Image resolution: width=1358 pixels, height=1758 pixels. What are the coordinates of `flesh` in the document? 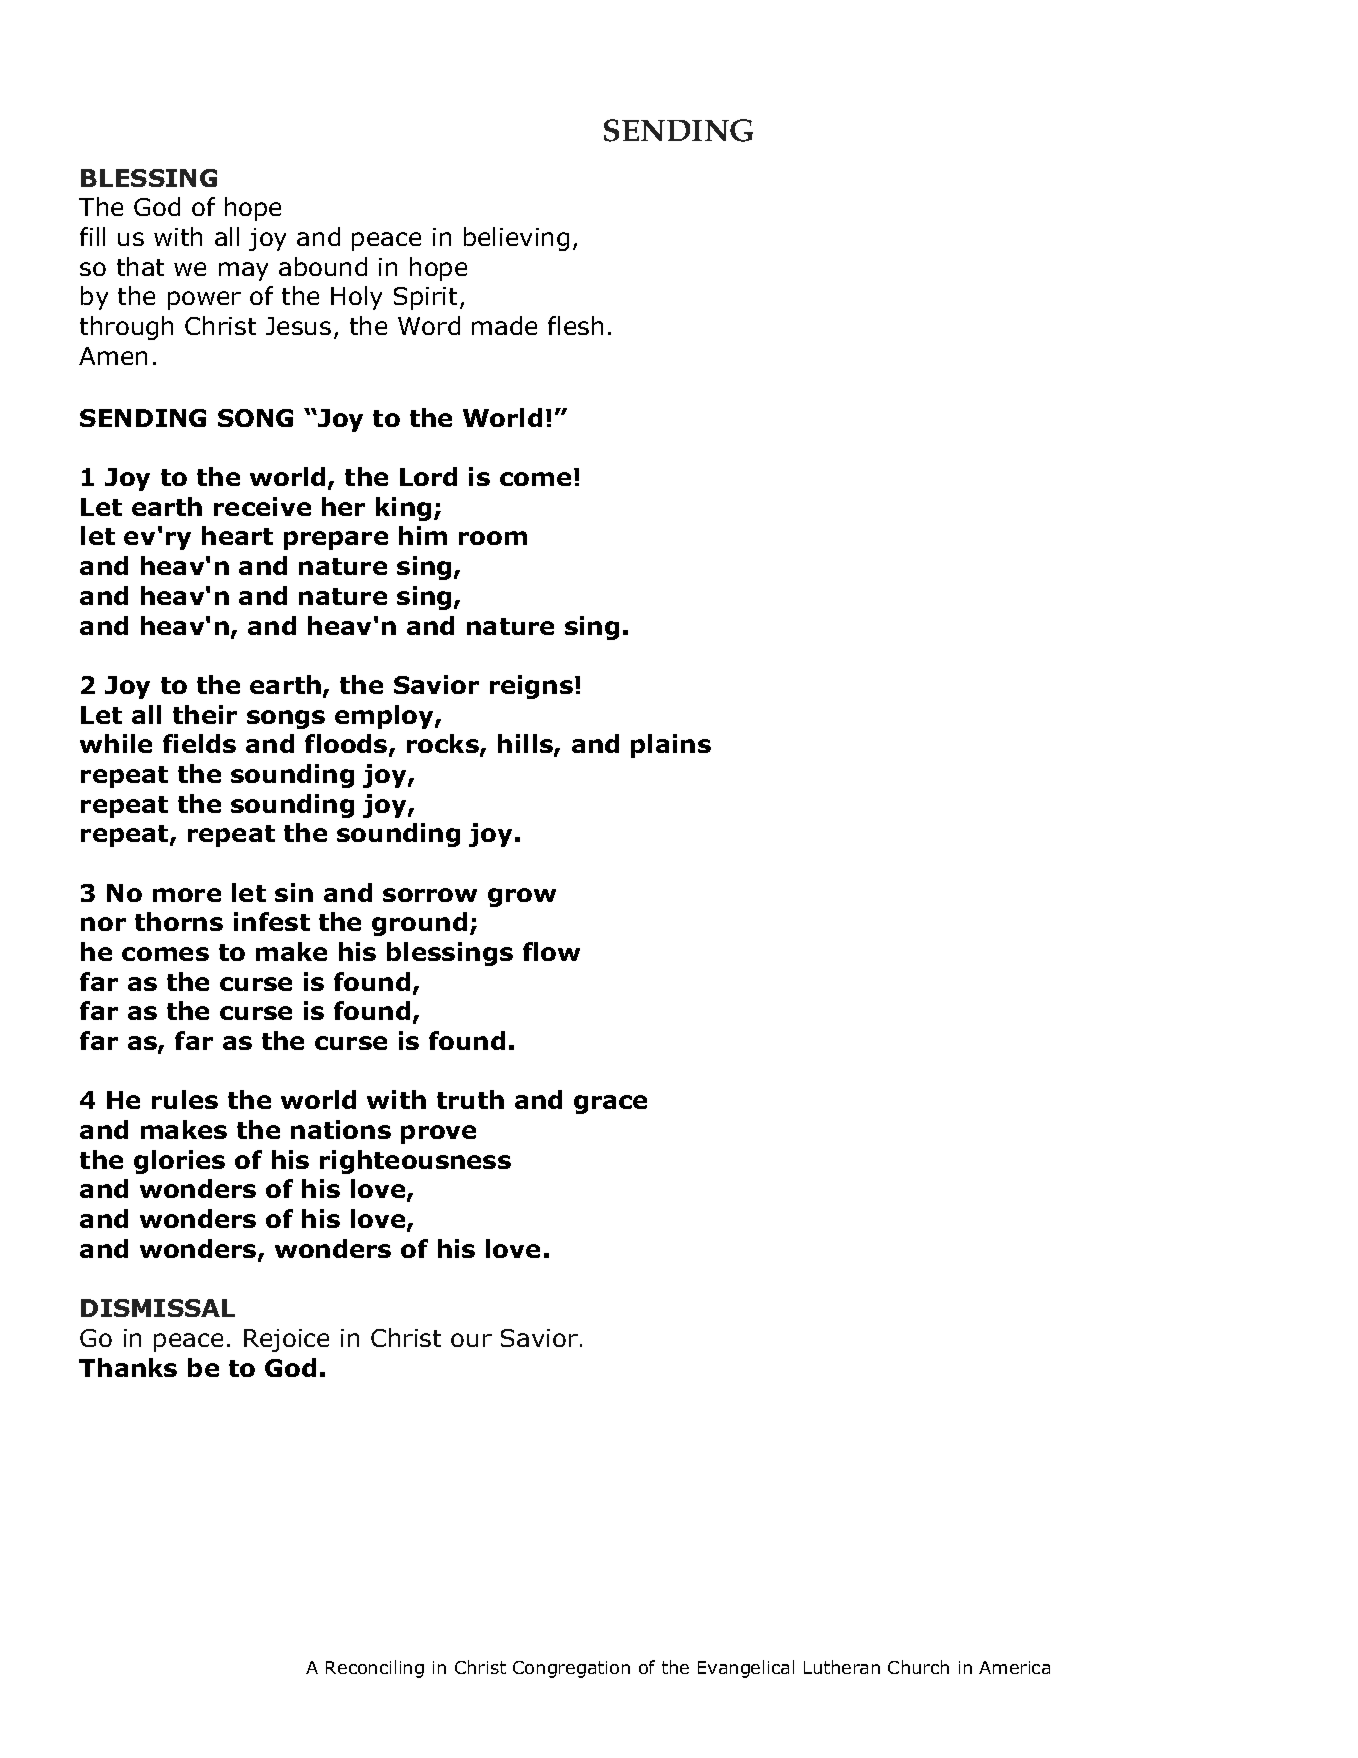 It's located at (575, 325).
